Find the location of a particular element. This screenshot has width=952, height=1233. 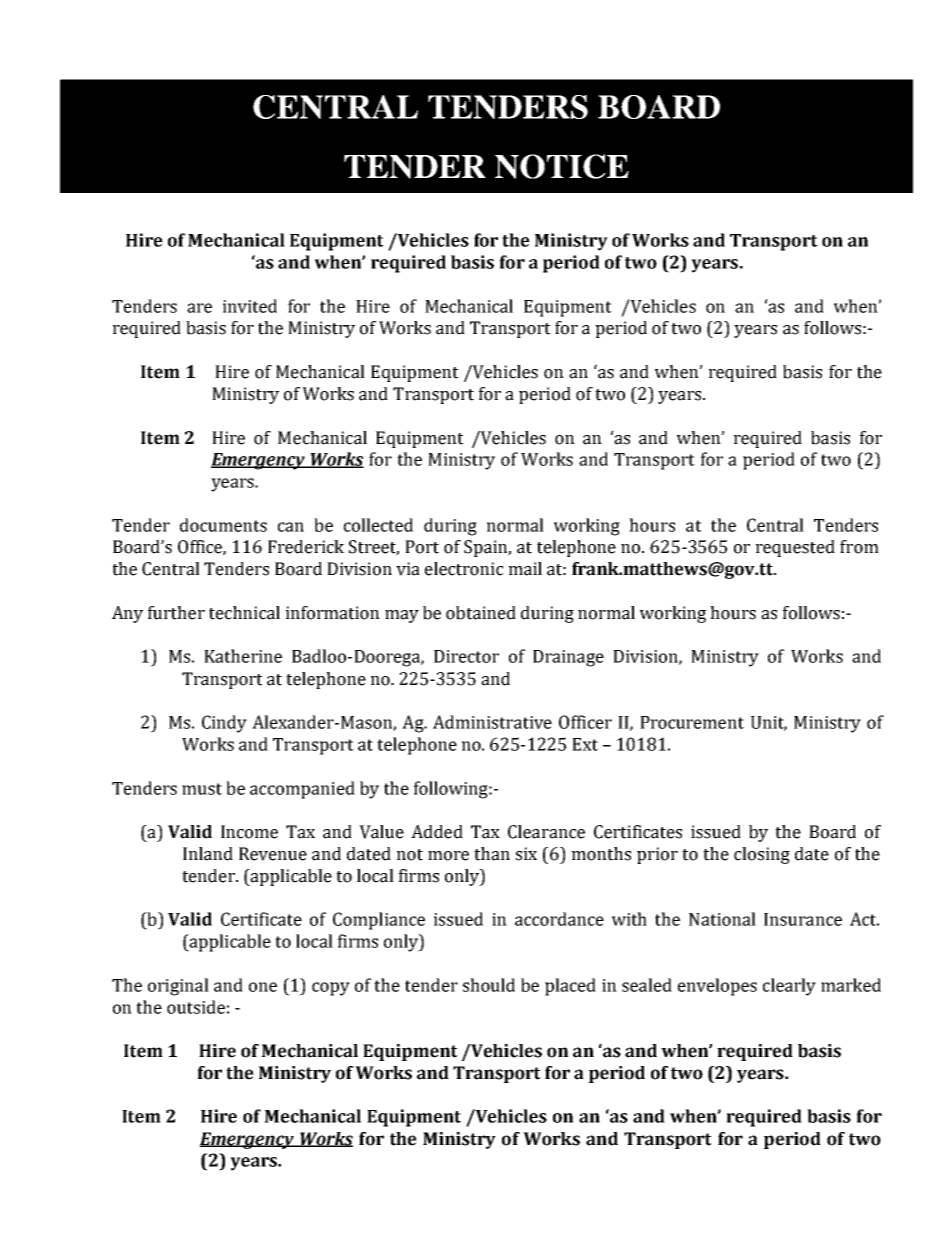

original is located at coordinates (178, 987).
